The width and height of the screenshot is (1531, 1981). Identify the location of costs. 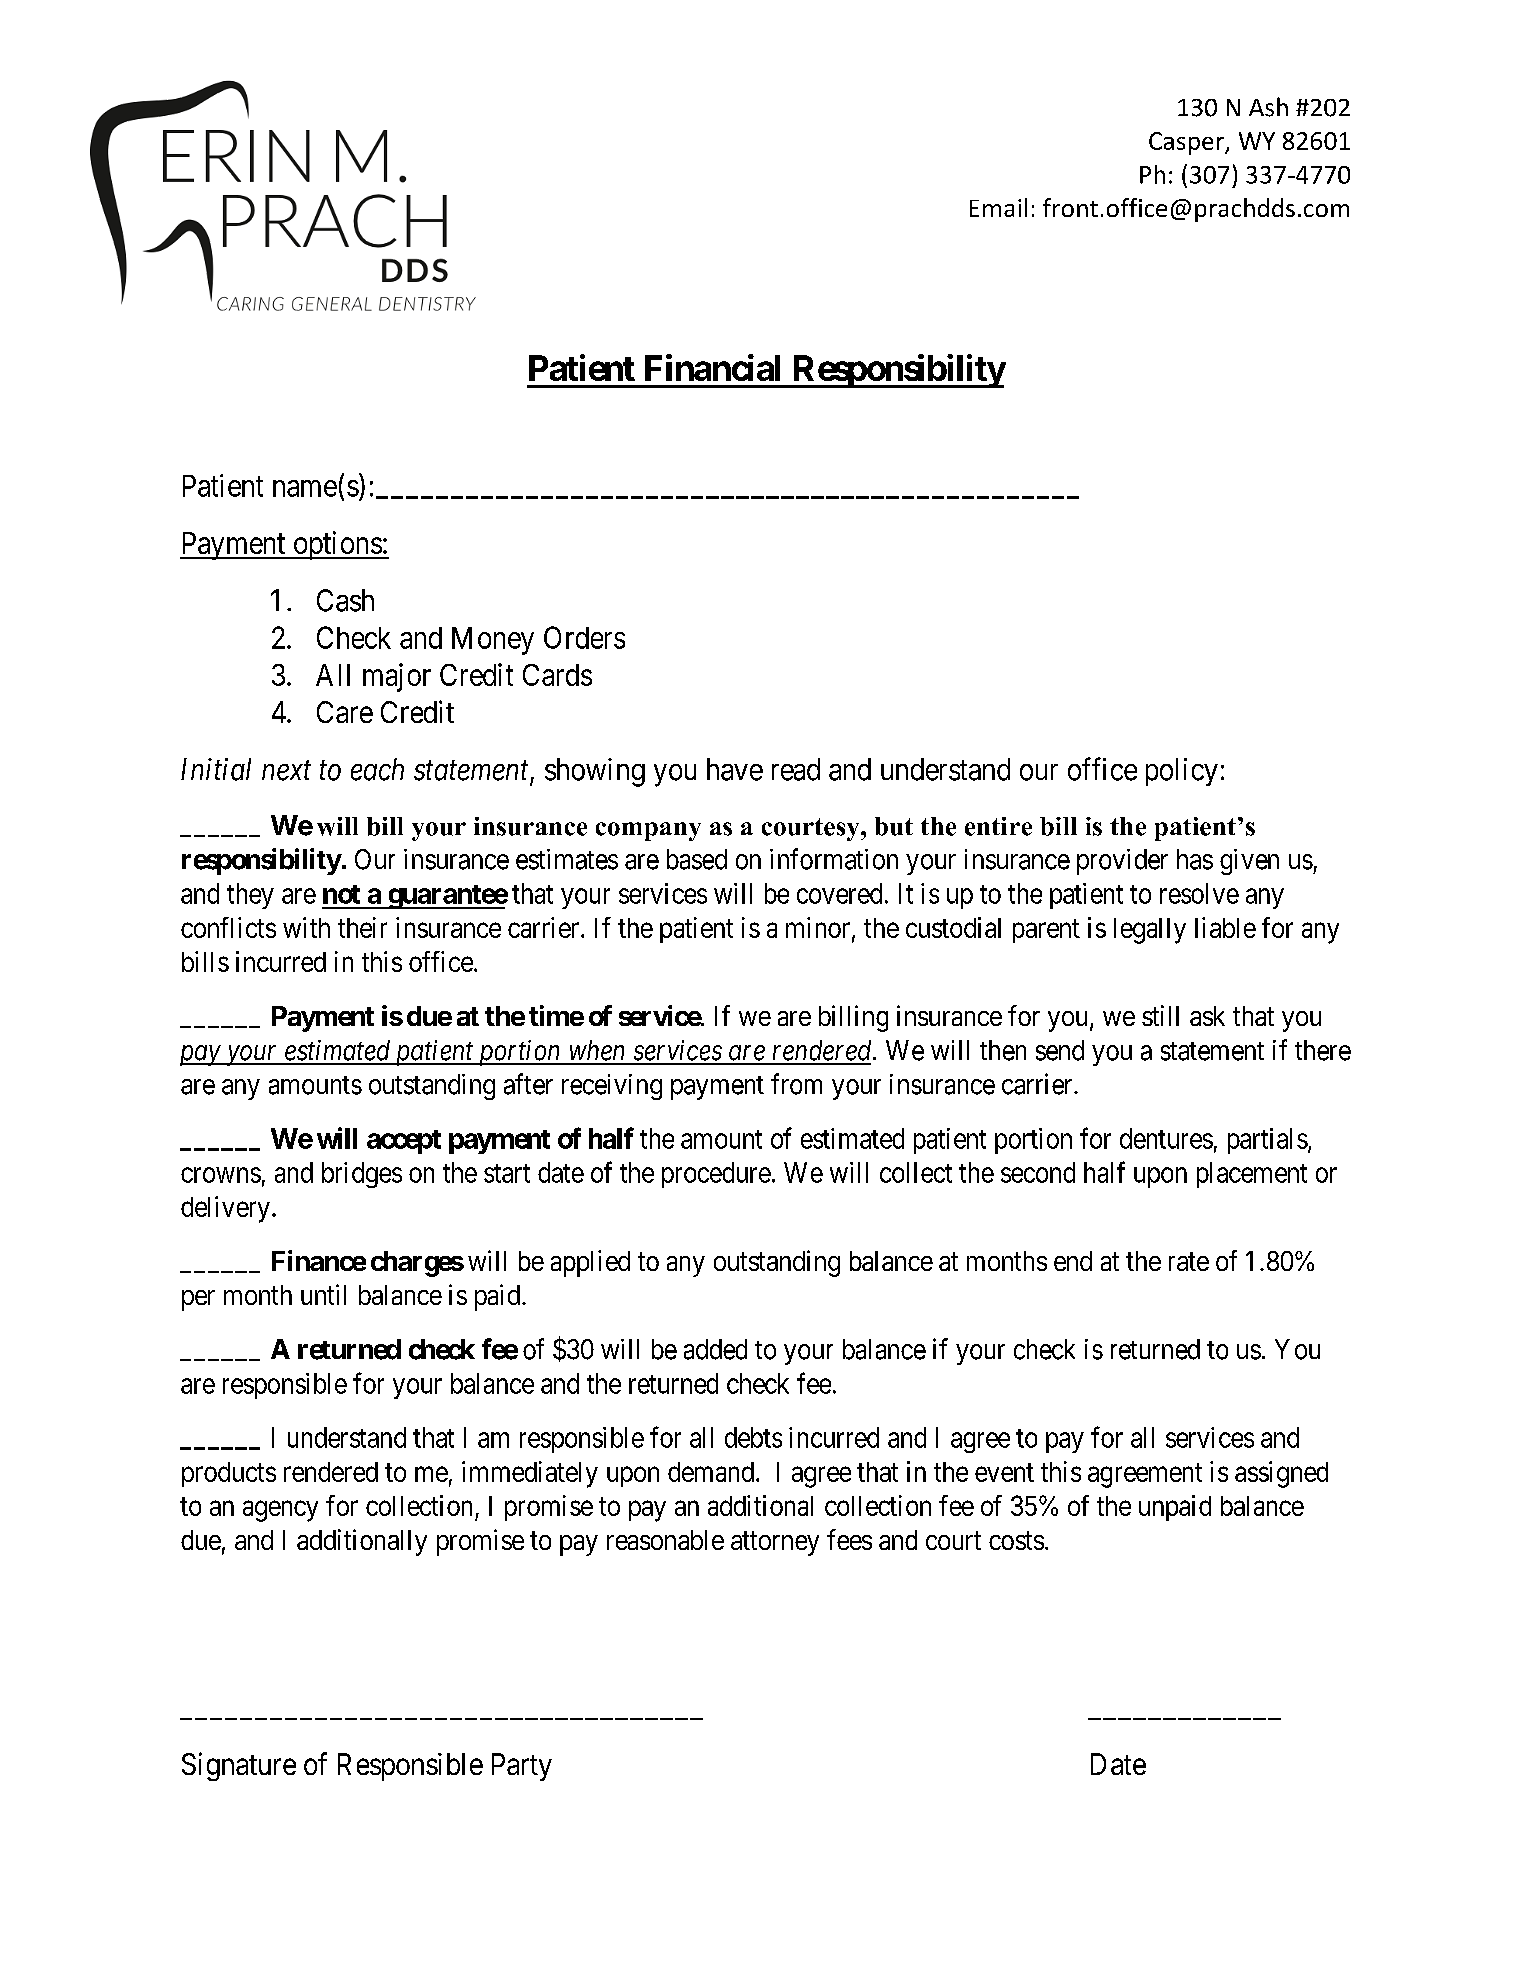
(1016, 1540).
